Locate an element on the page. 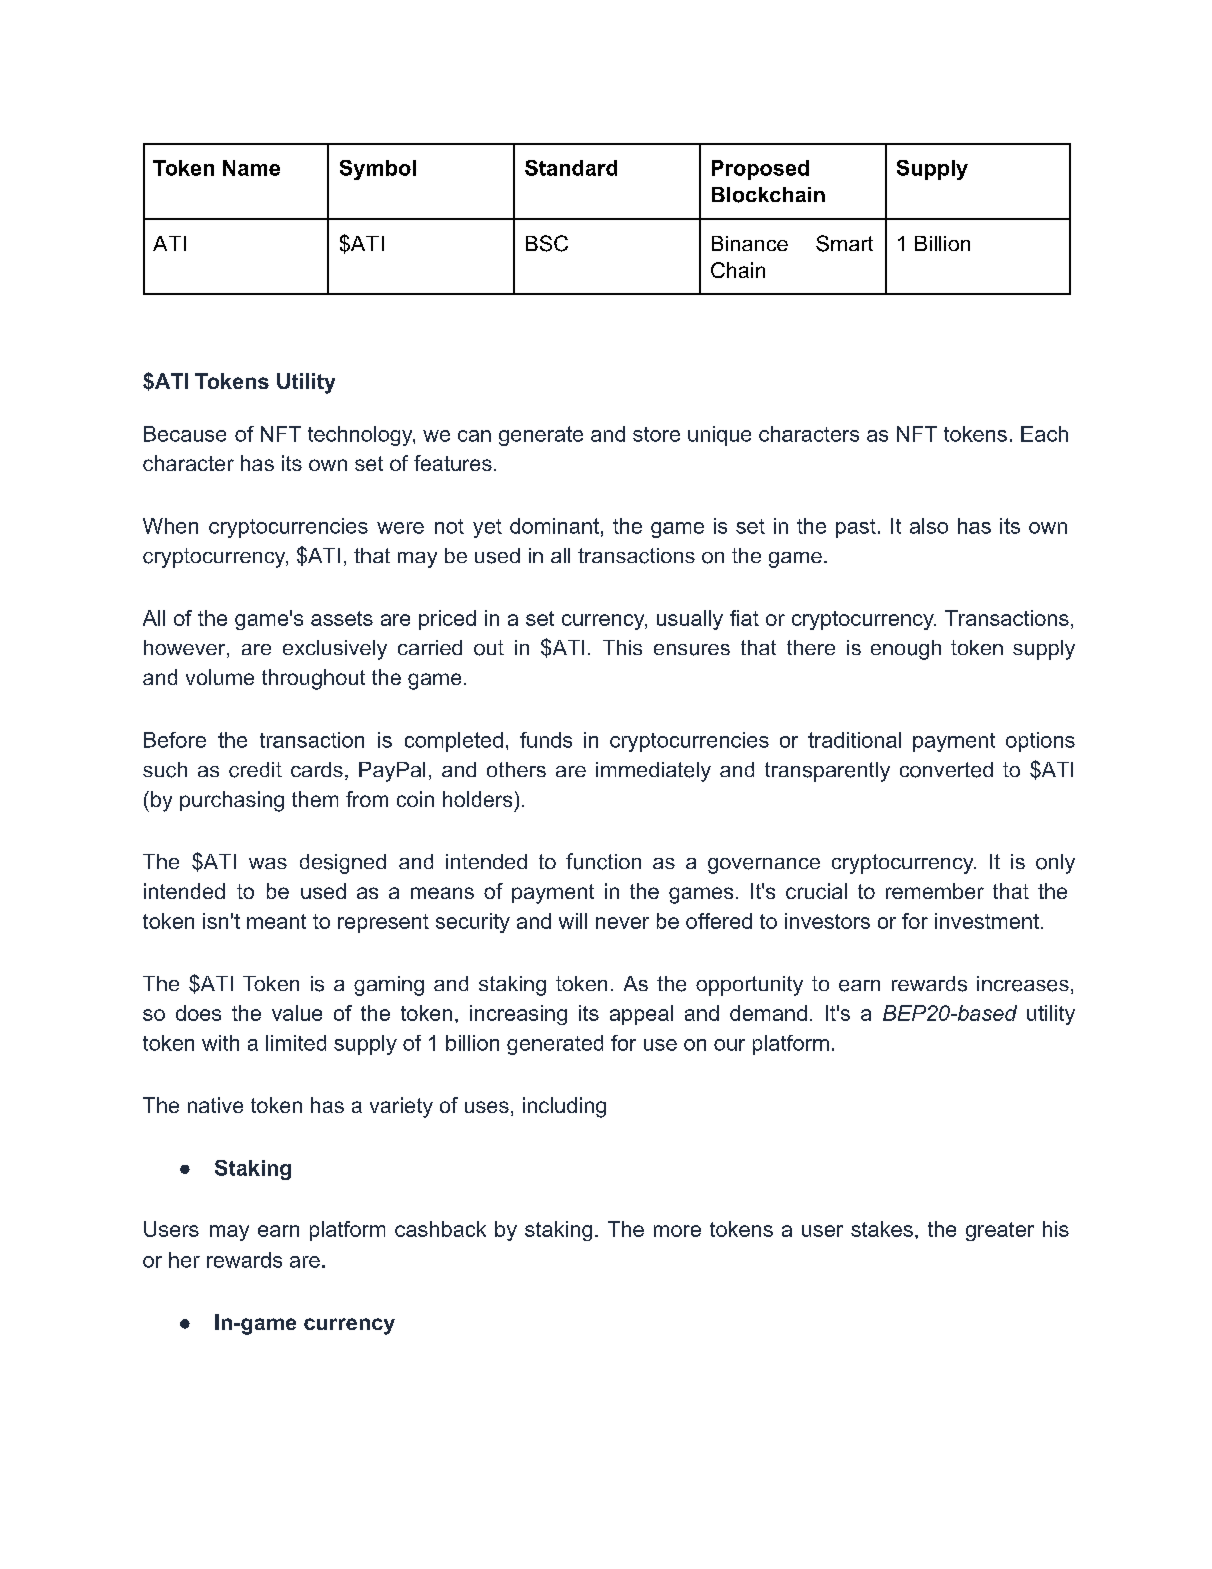 This document has width=1212, height=1569. Smart is located at coordinates (844, 243).
